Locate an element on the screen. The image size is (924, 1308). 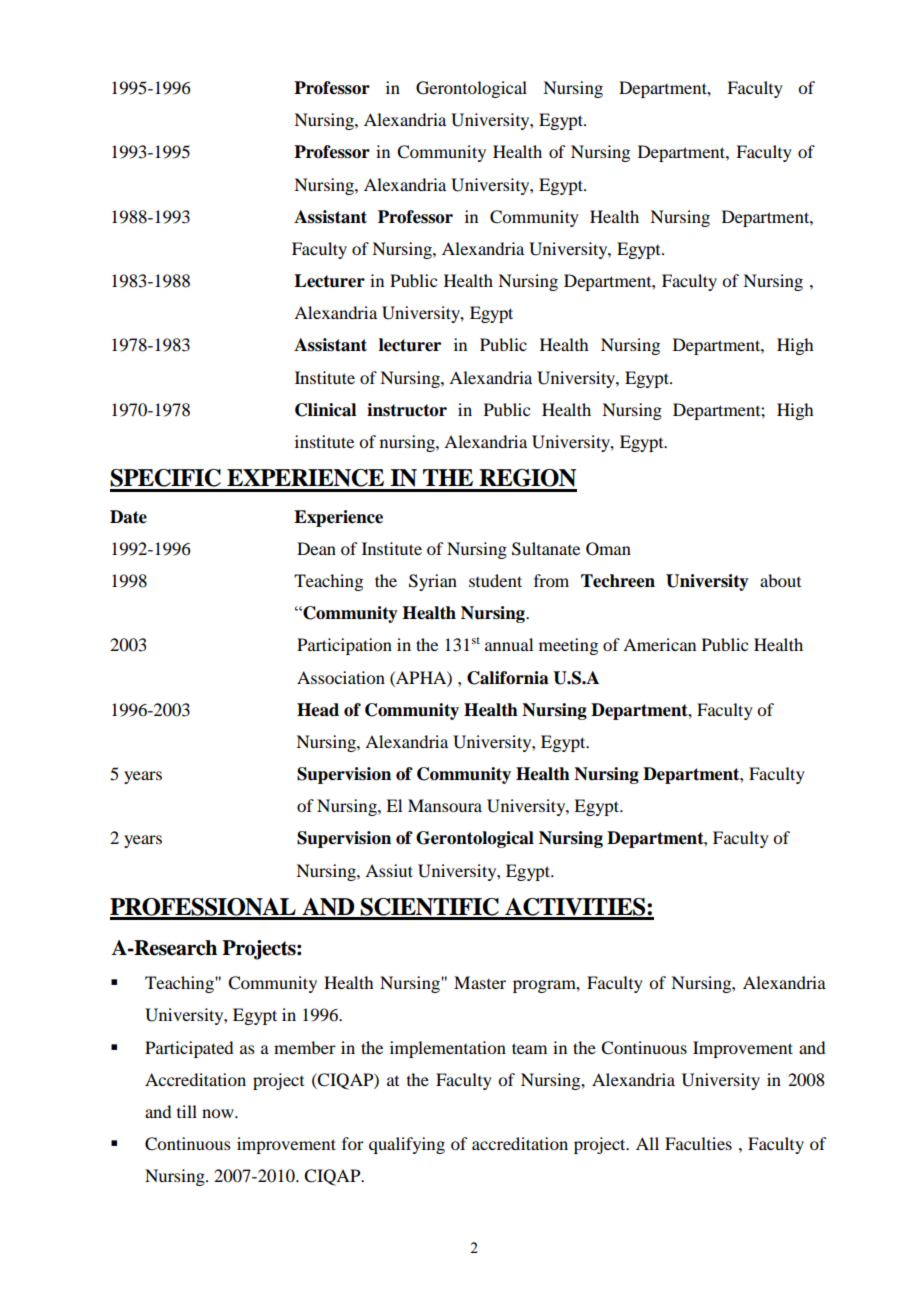
Head is located at coordinates (318, 710).
